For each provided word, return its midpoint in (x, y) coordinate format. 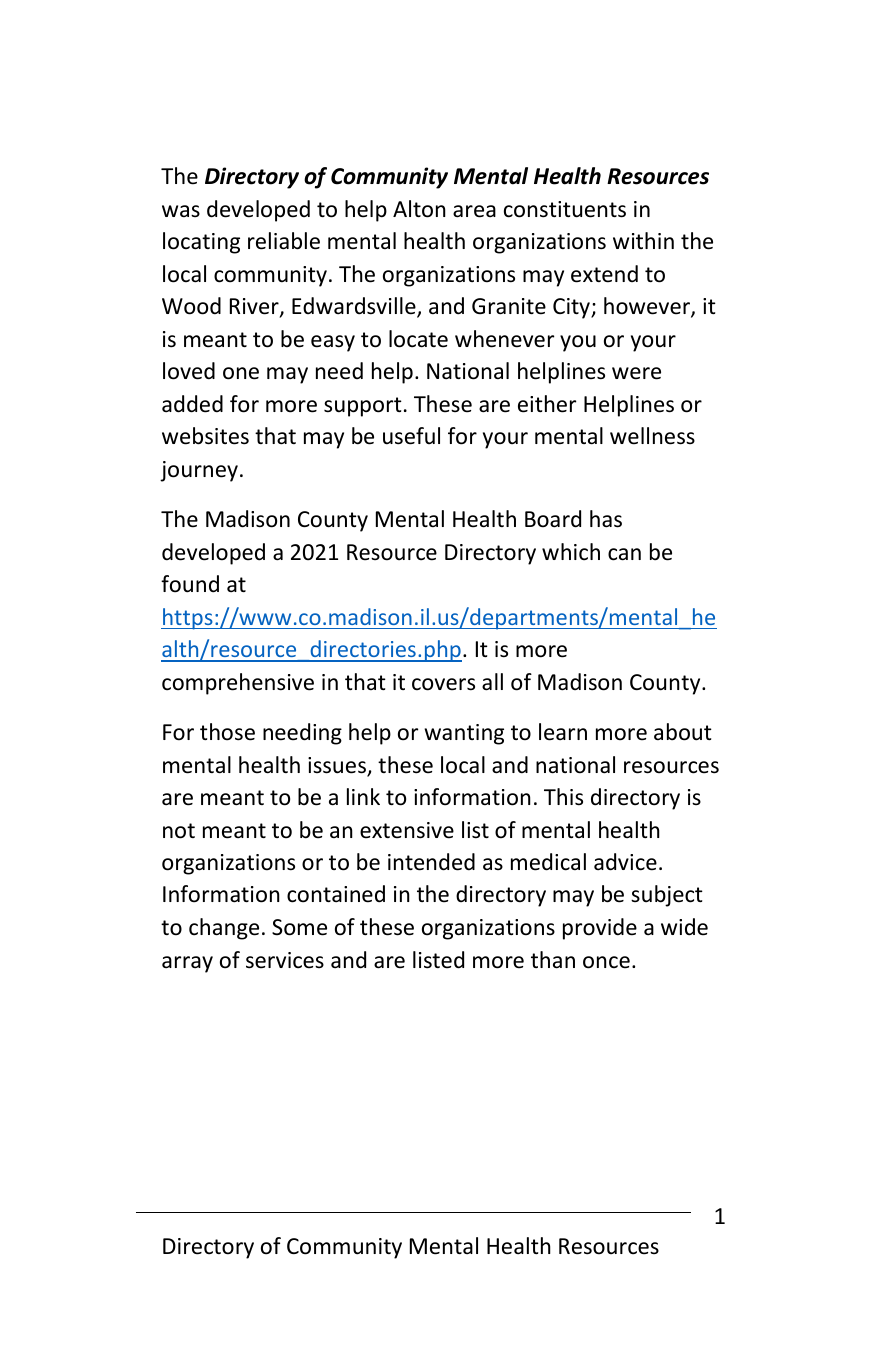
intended (431, 862)
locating (201, 243)
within (643, 240)
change (224, 929)
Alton (419, 209)
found (190, 584)
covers (443, 684)
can (624, 554)
